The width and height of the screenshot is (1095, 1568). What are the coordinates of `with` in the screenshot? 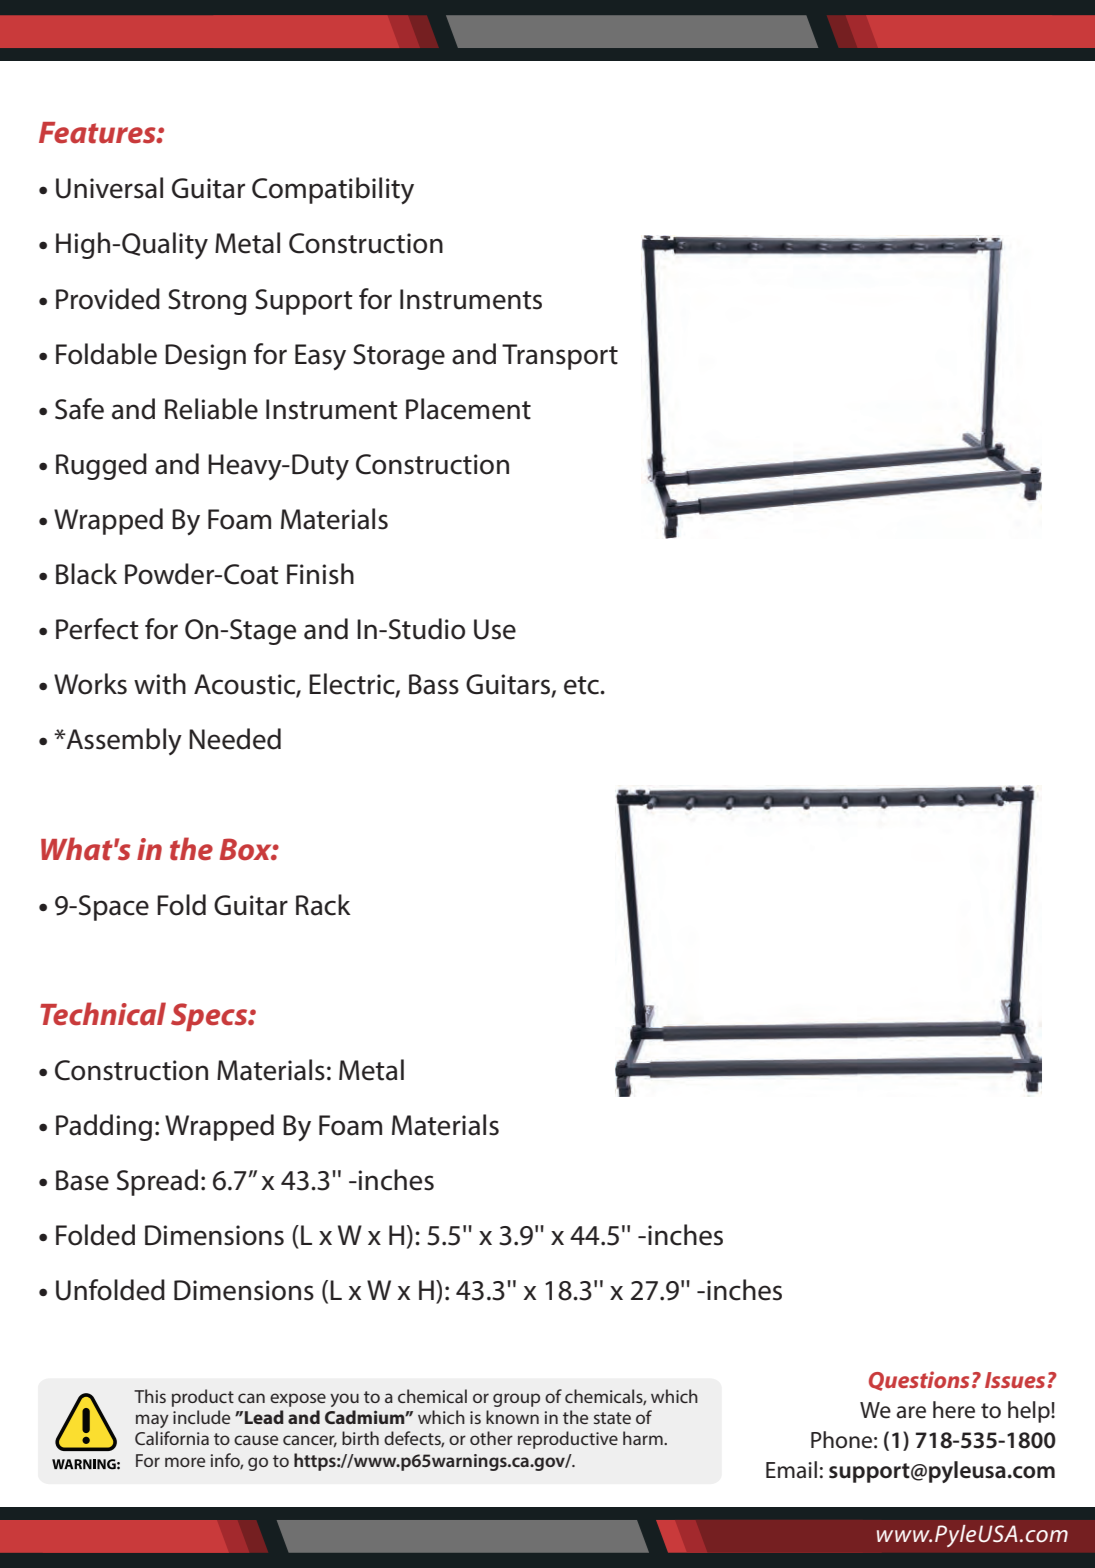 It's located at (160, 684).
